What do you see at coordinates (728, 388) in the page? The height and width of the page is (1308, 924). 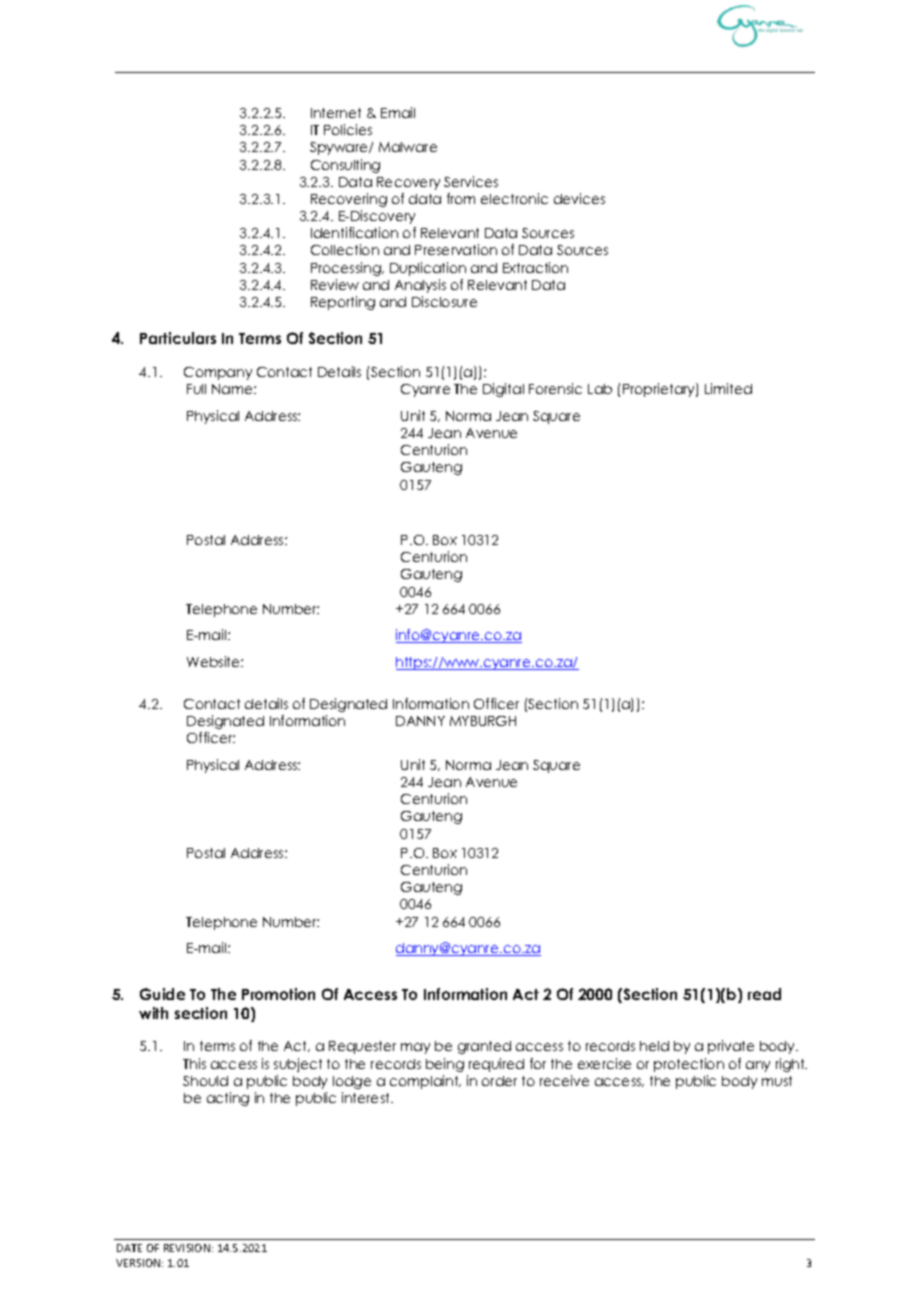 I see `Limited` at bounding box center [728, 388].
